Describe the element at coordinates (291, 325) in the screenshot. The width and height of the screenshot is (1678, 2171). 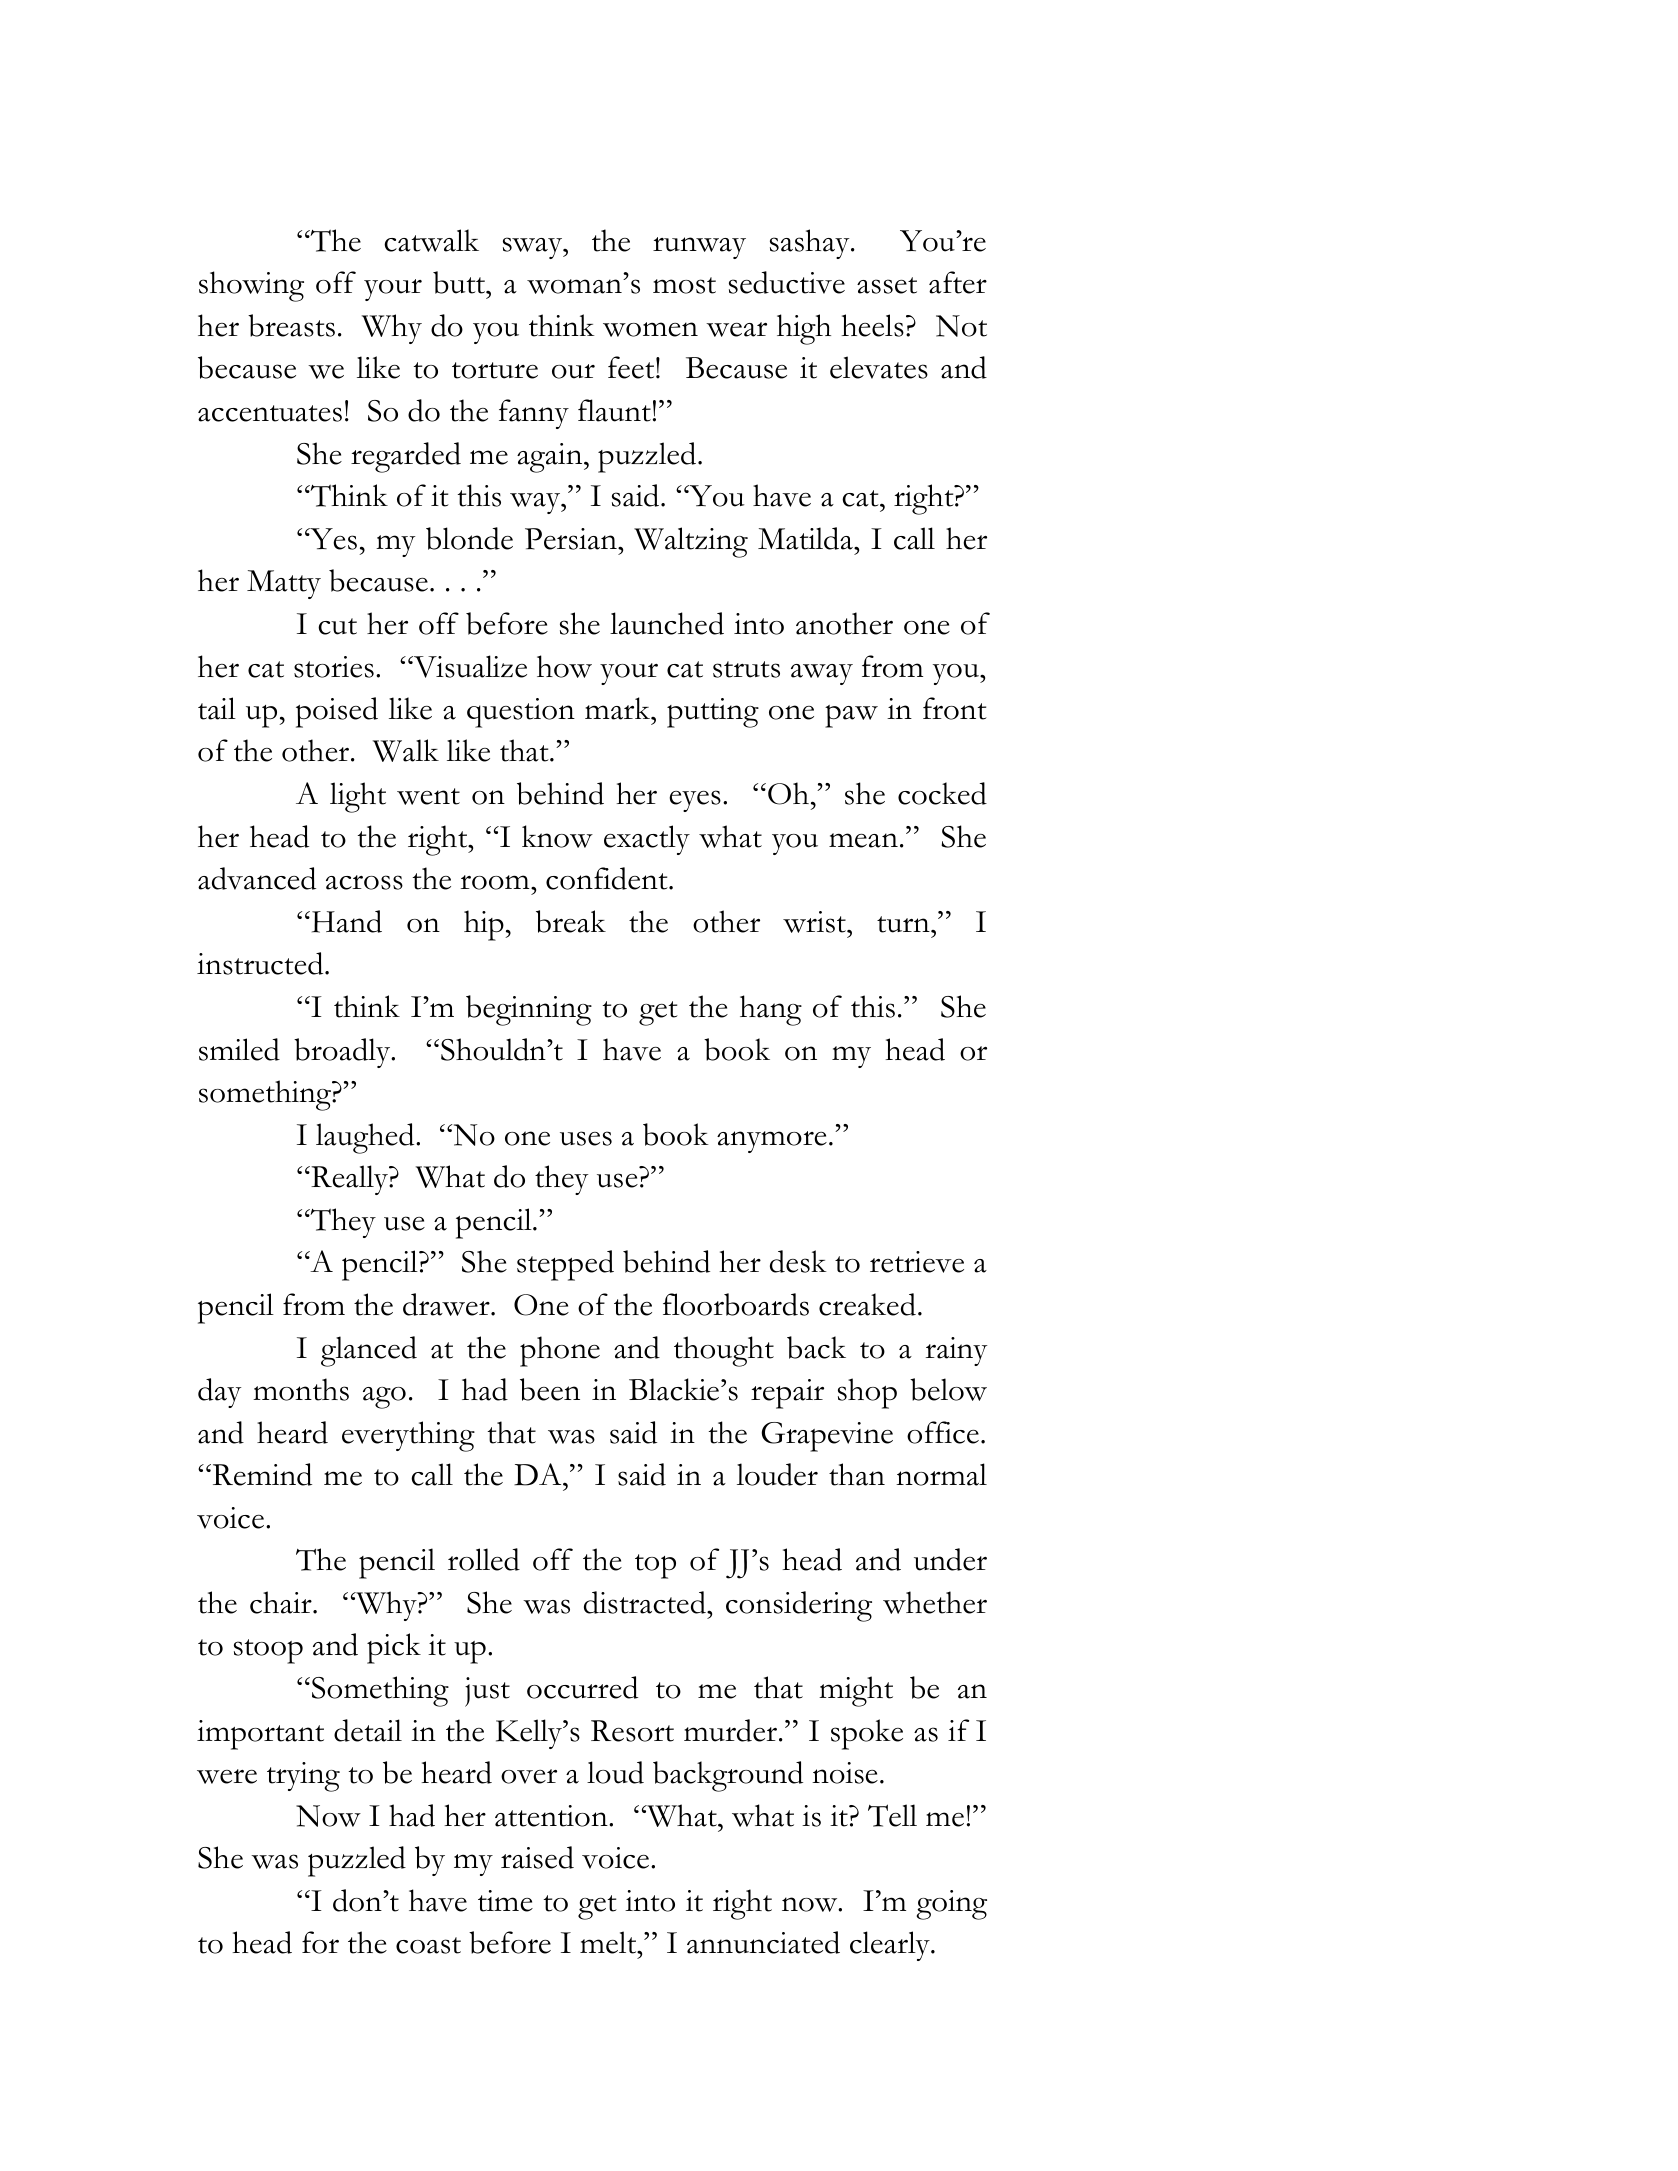
I see `breasts` at that location.
